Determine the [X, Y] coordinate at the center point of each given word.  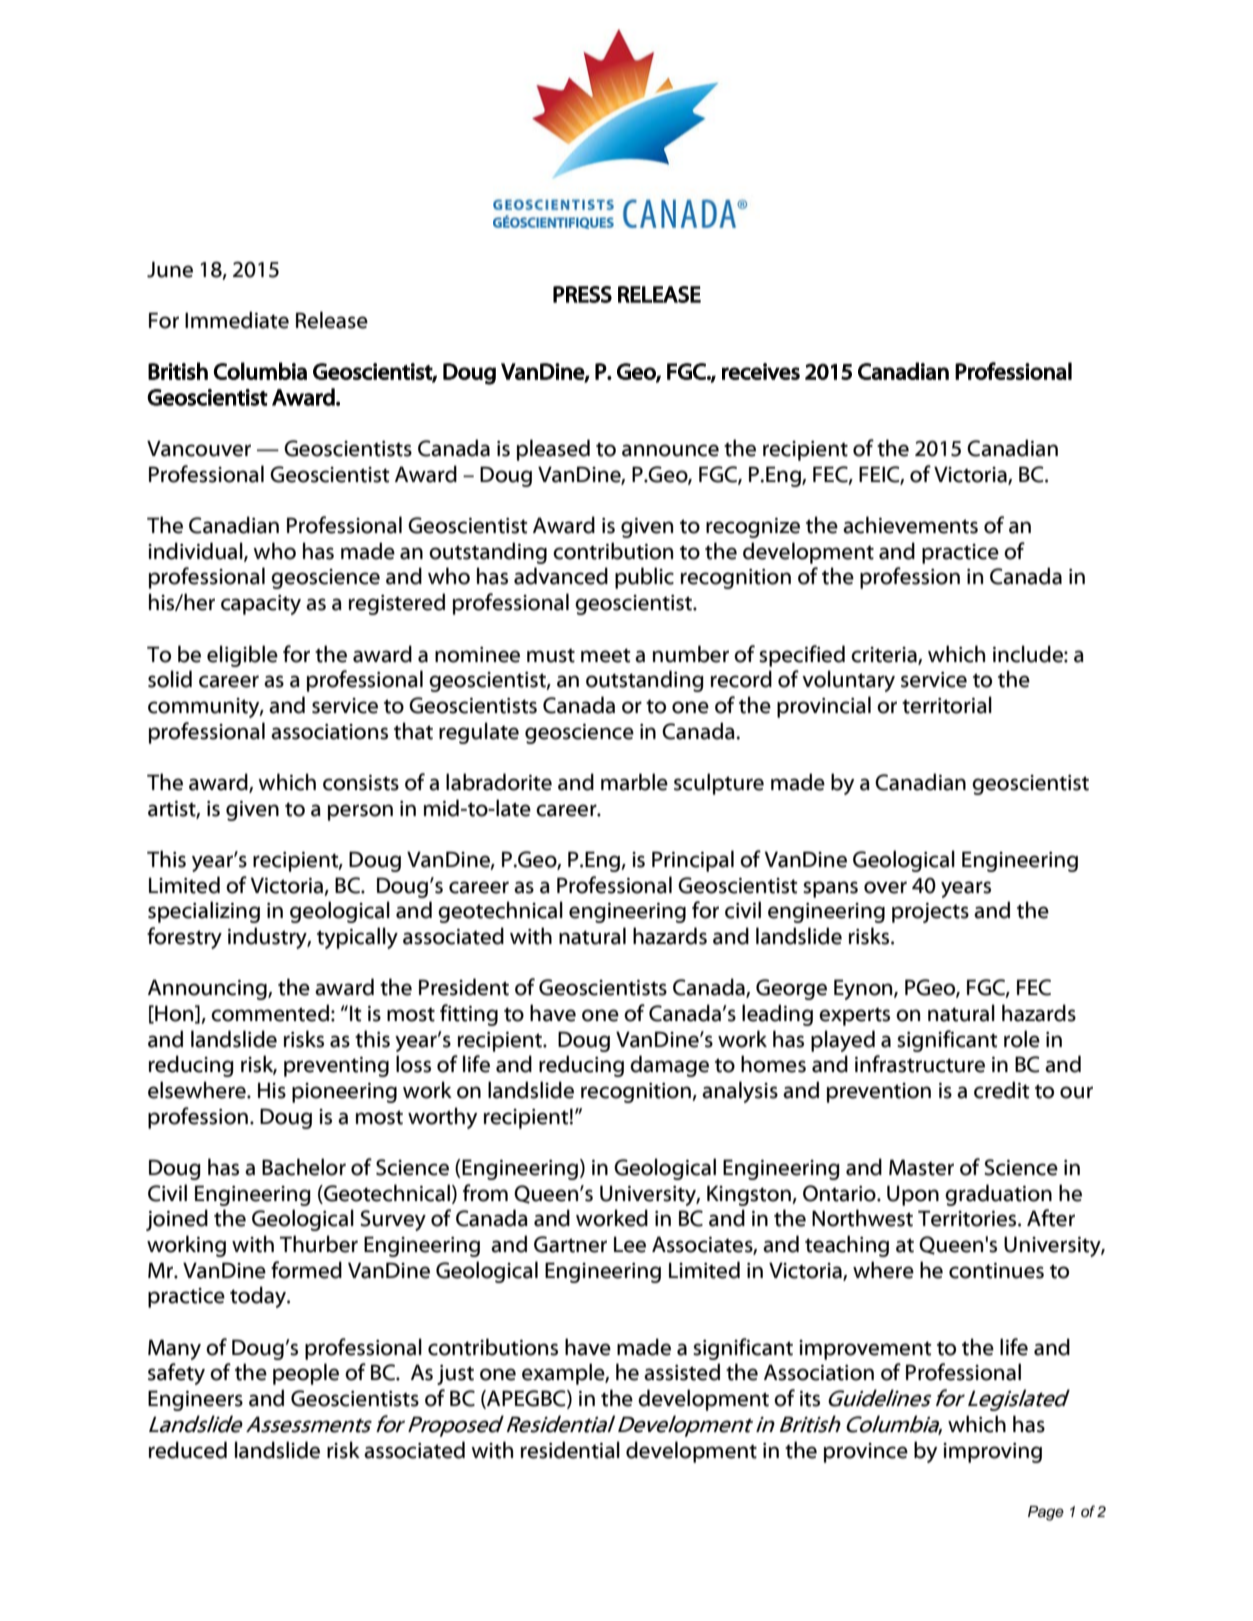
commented [270, 1013]
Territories [968, 1218]
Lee [630, 1244]
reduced [188, 1450]
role [1022, 1039]
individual [196, 552]
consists [361, 783]
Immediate [237, 320]
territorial [947, 705]
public [644, 578]
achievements [910, 525]
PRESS [582, 294]
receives [761, 371]
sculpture [719, 784]
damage [669, 1066]
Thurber [319, 1244]
